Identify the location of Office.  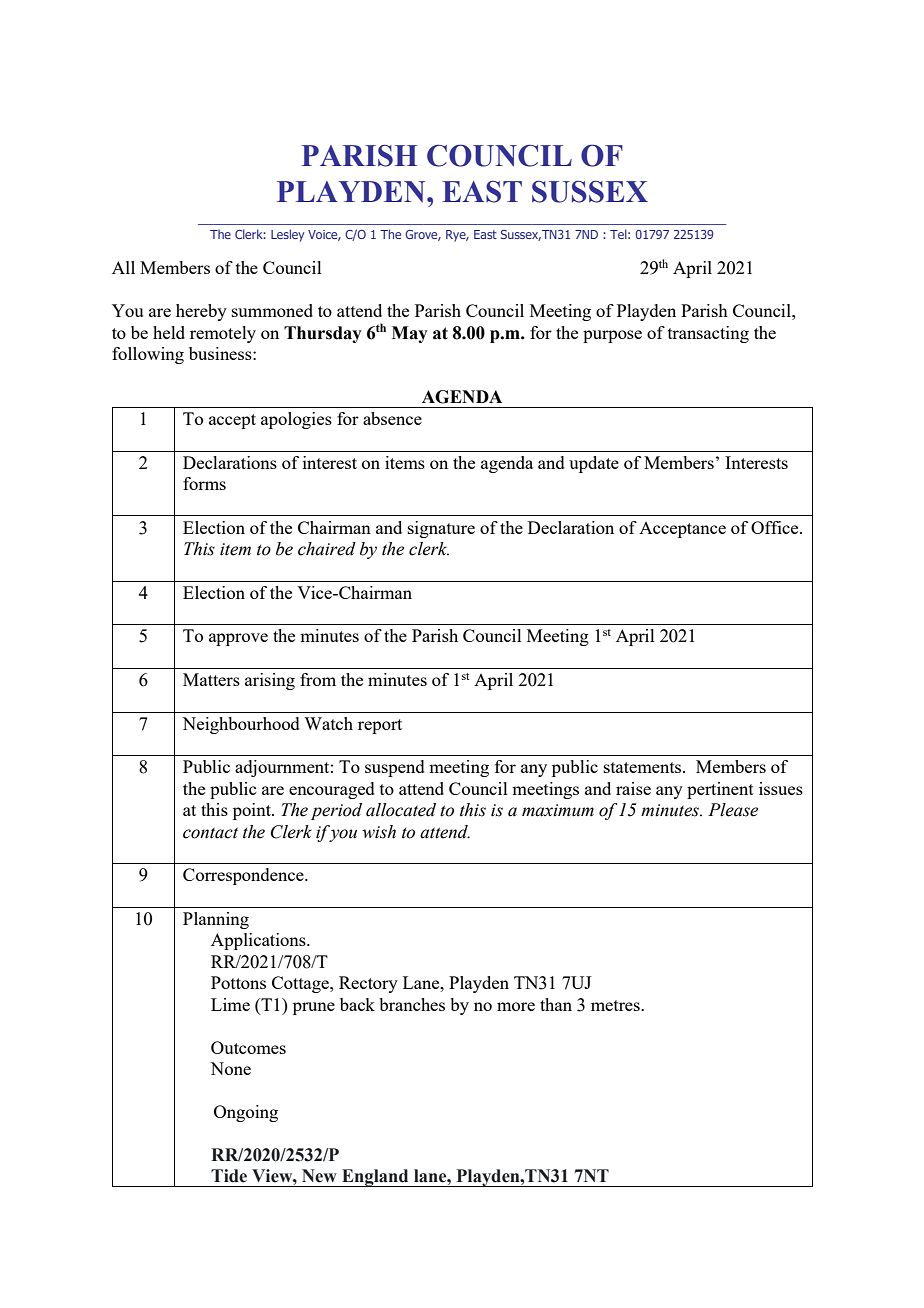
(776, 527).
